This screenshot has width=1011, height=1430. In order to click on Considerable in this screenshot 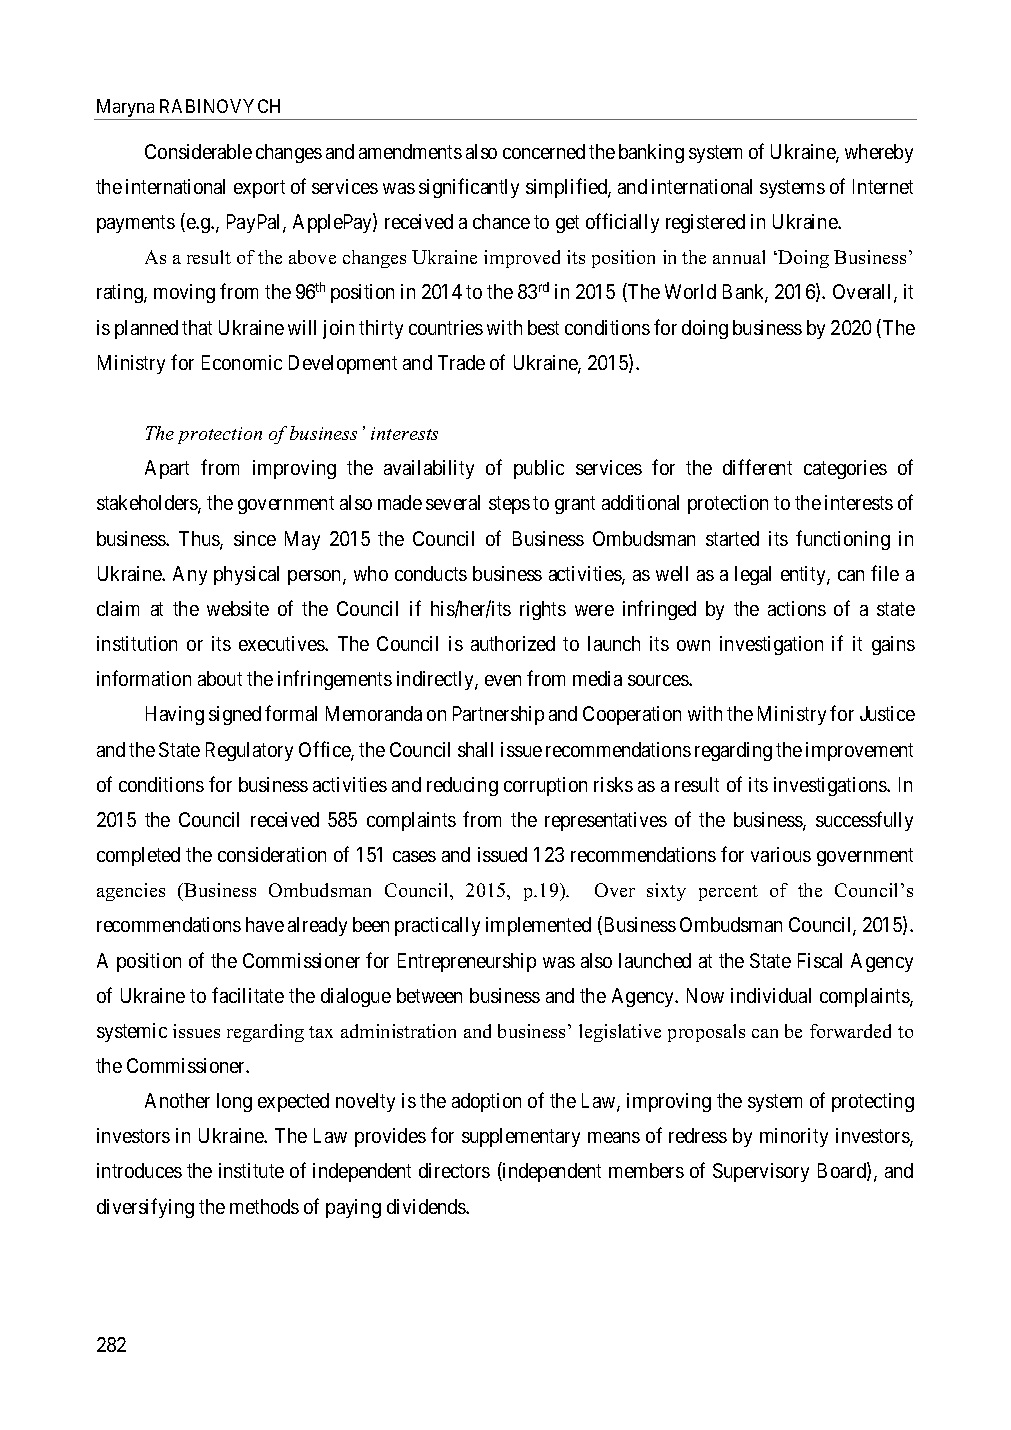, I will do `click(198, 151)`.
